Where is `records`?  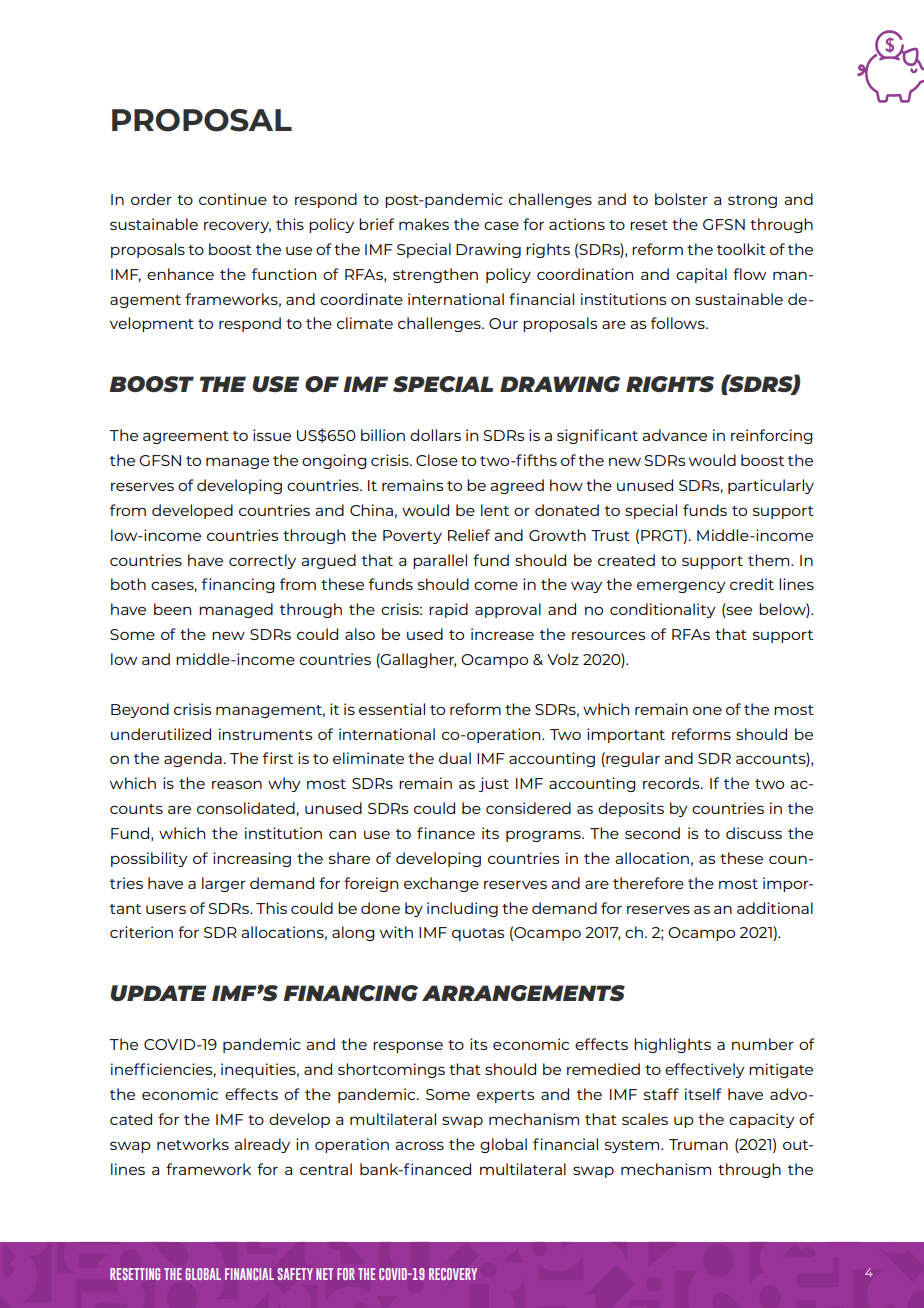
records is located at coordinates (672, 783).
